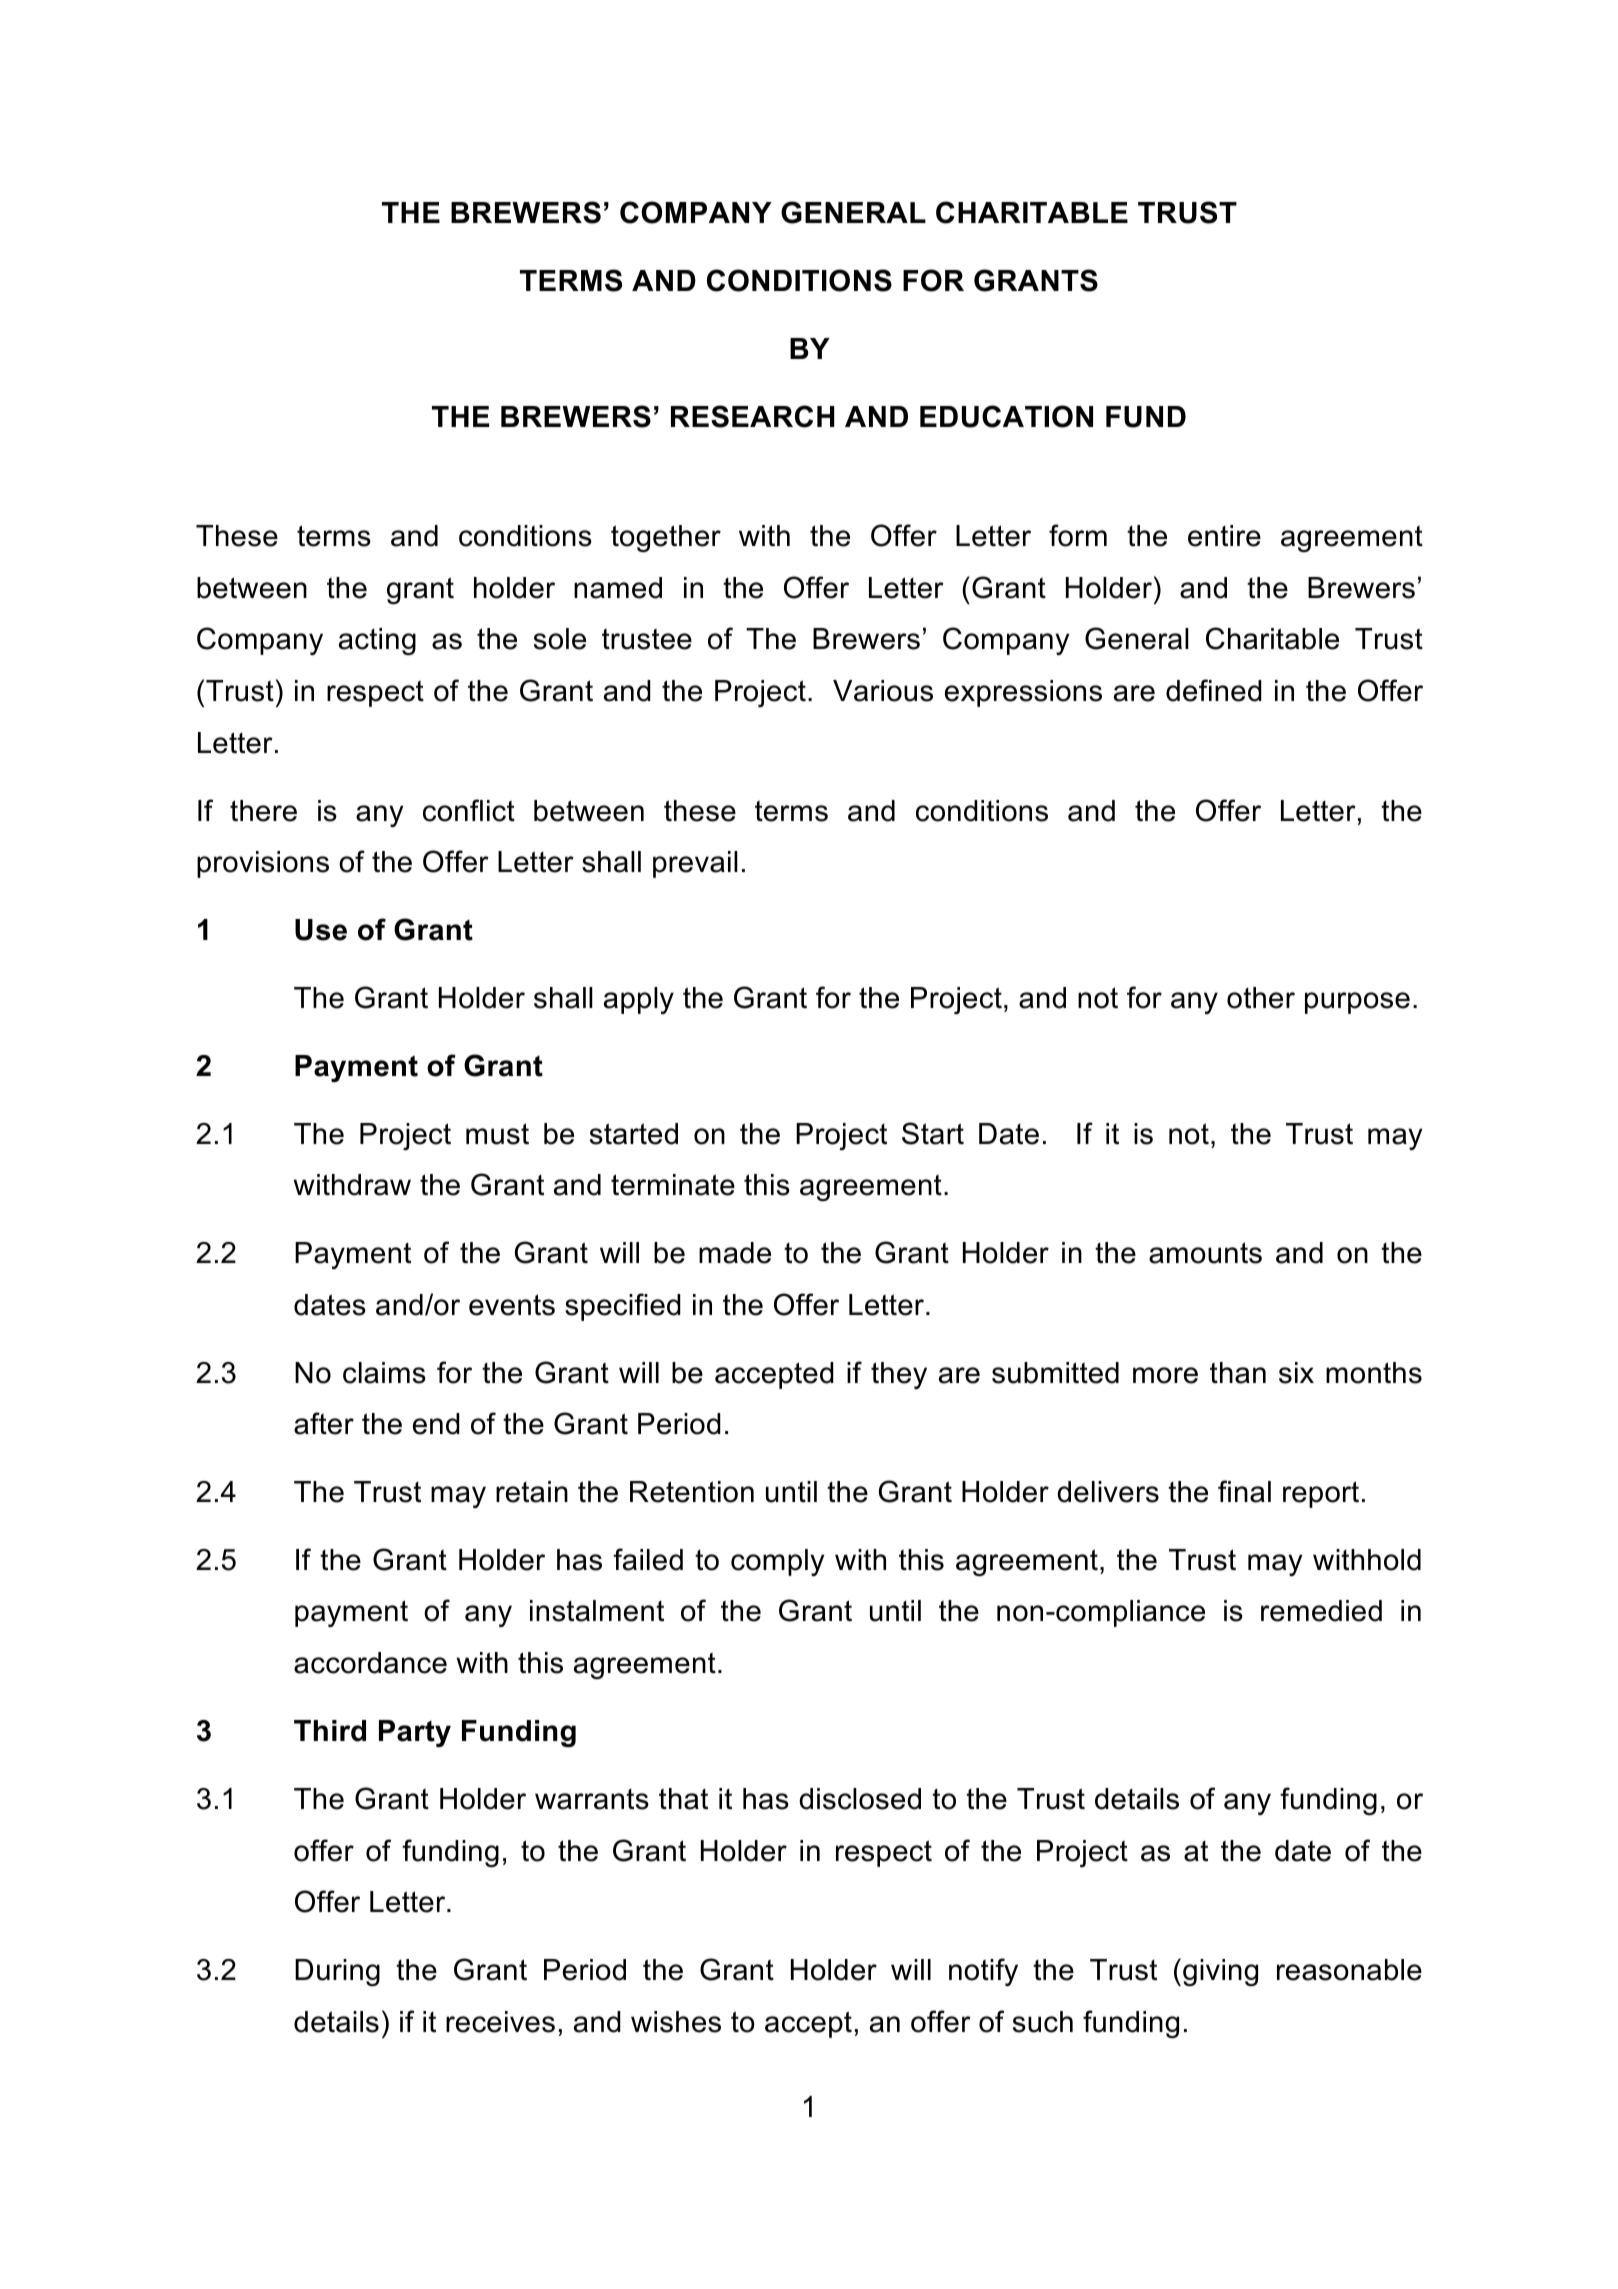 The image size is (1618, 2289). I want to click on During, so click(337, 1972).
